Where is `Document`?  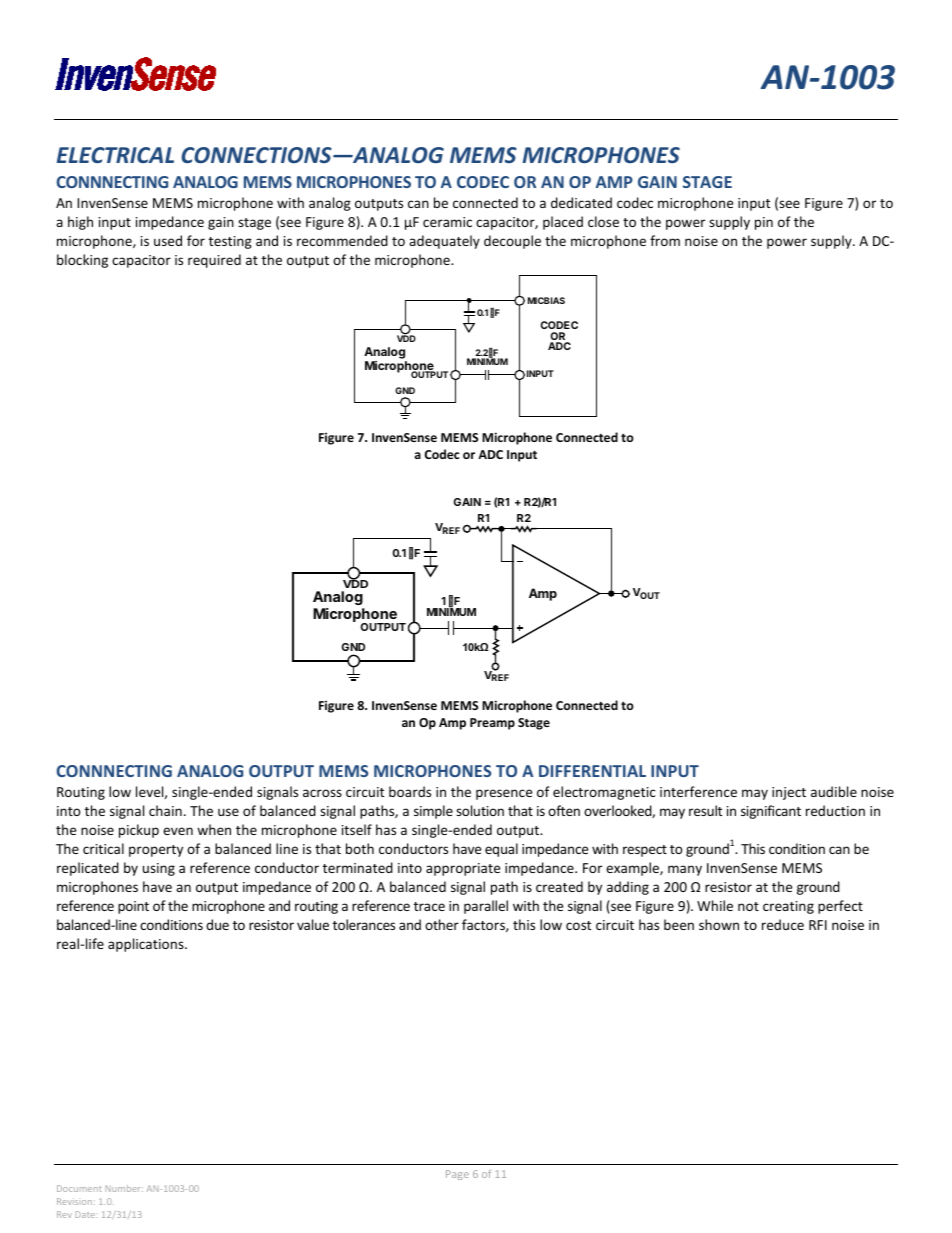
Document is located at coordinates (79, 1188).
